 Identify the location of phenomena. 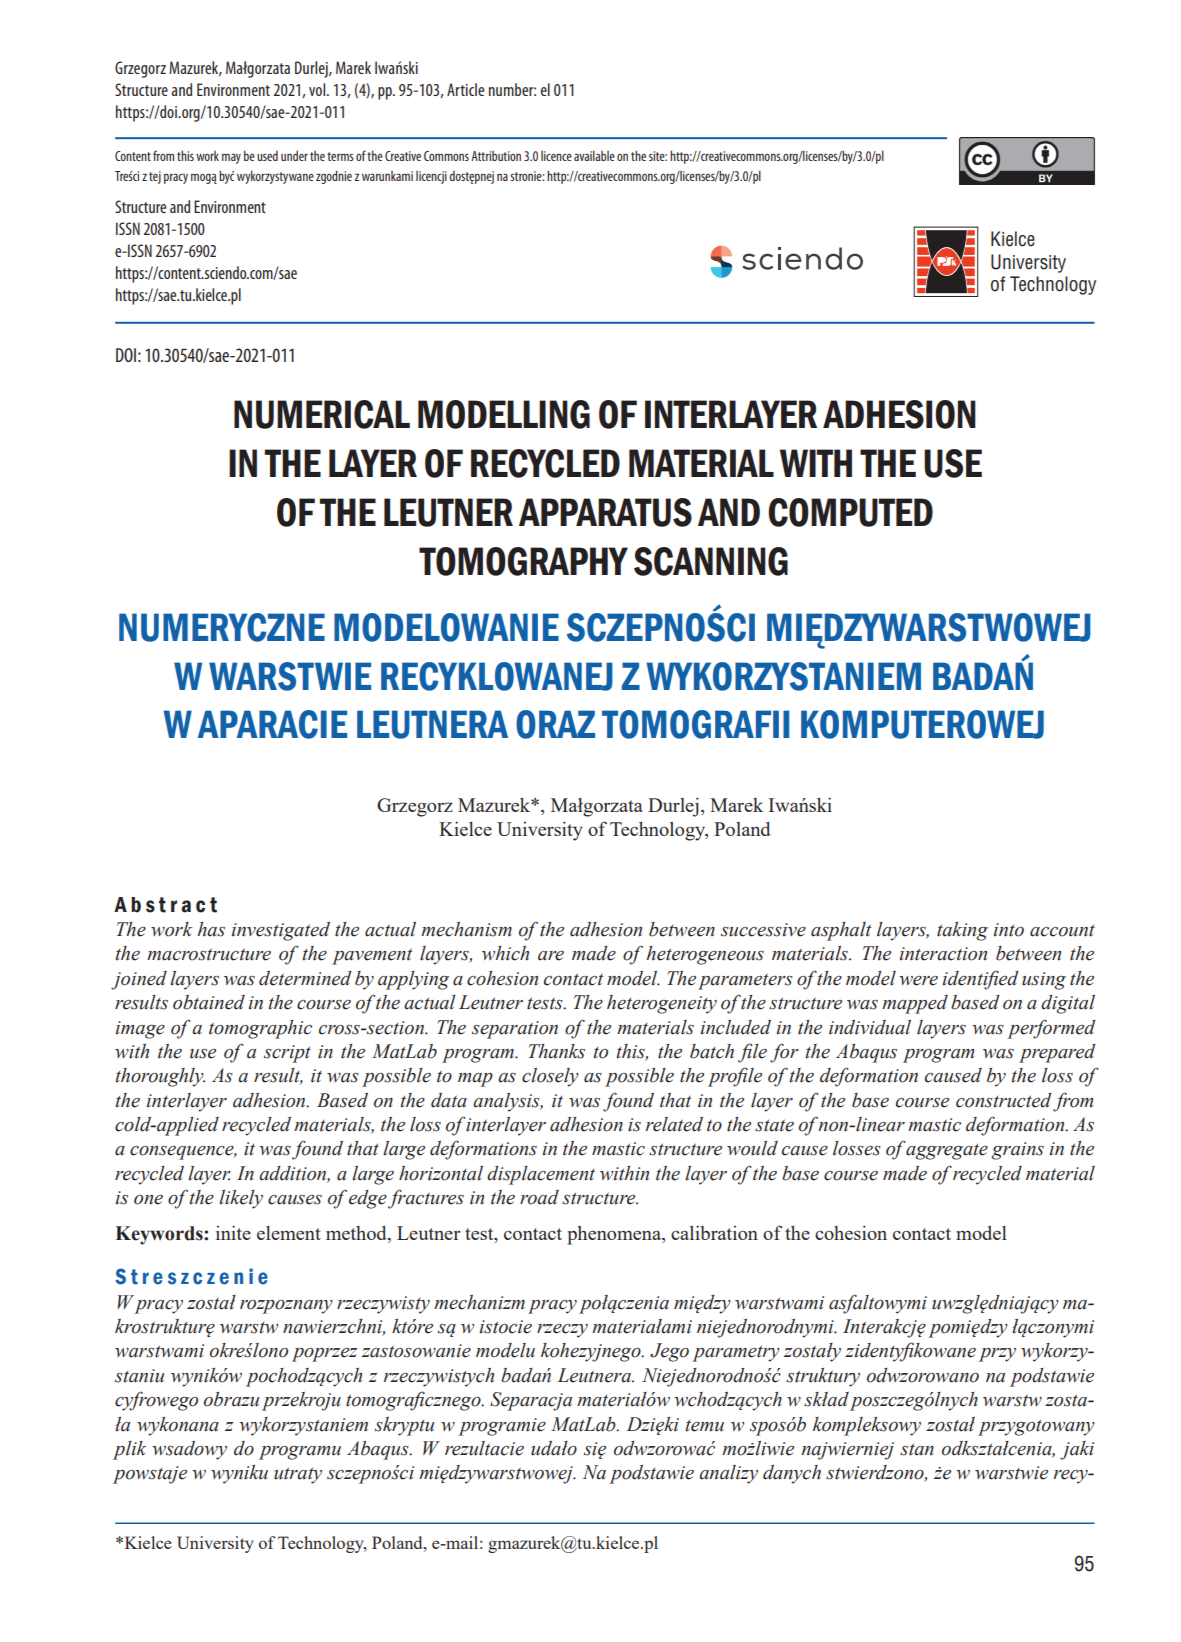
(615, 1235).
